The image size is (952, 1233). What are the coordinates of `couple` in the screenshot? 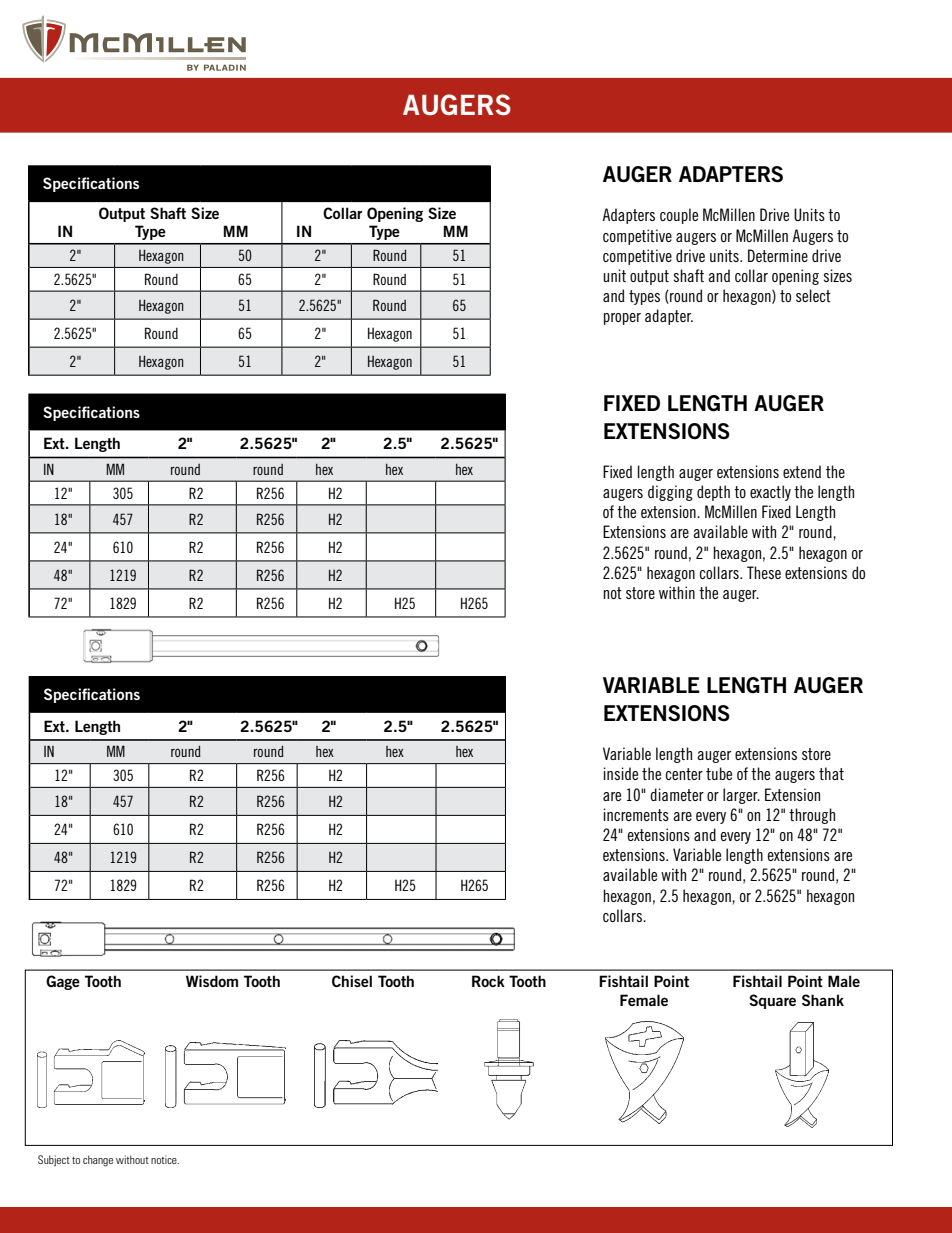 It's located at (679, 216).
